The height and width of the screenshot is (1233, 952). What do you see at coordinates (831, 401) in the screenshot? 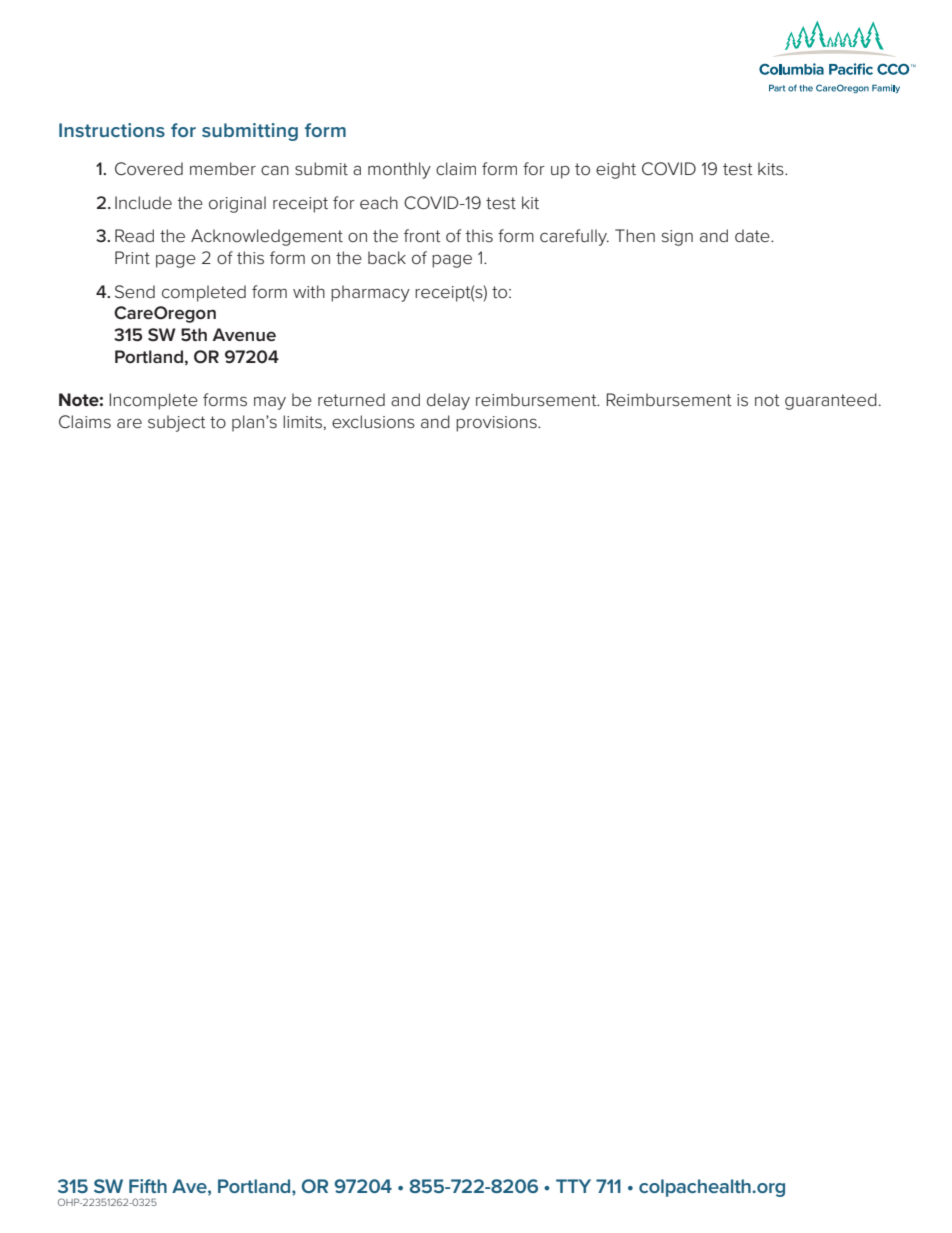
I see `guaranteed` at bounding box center [831, 401].
